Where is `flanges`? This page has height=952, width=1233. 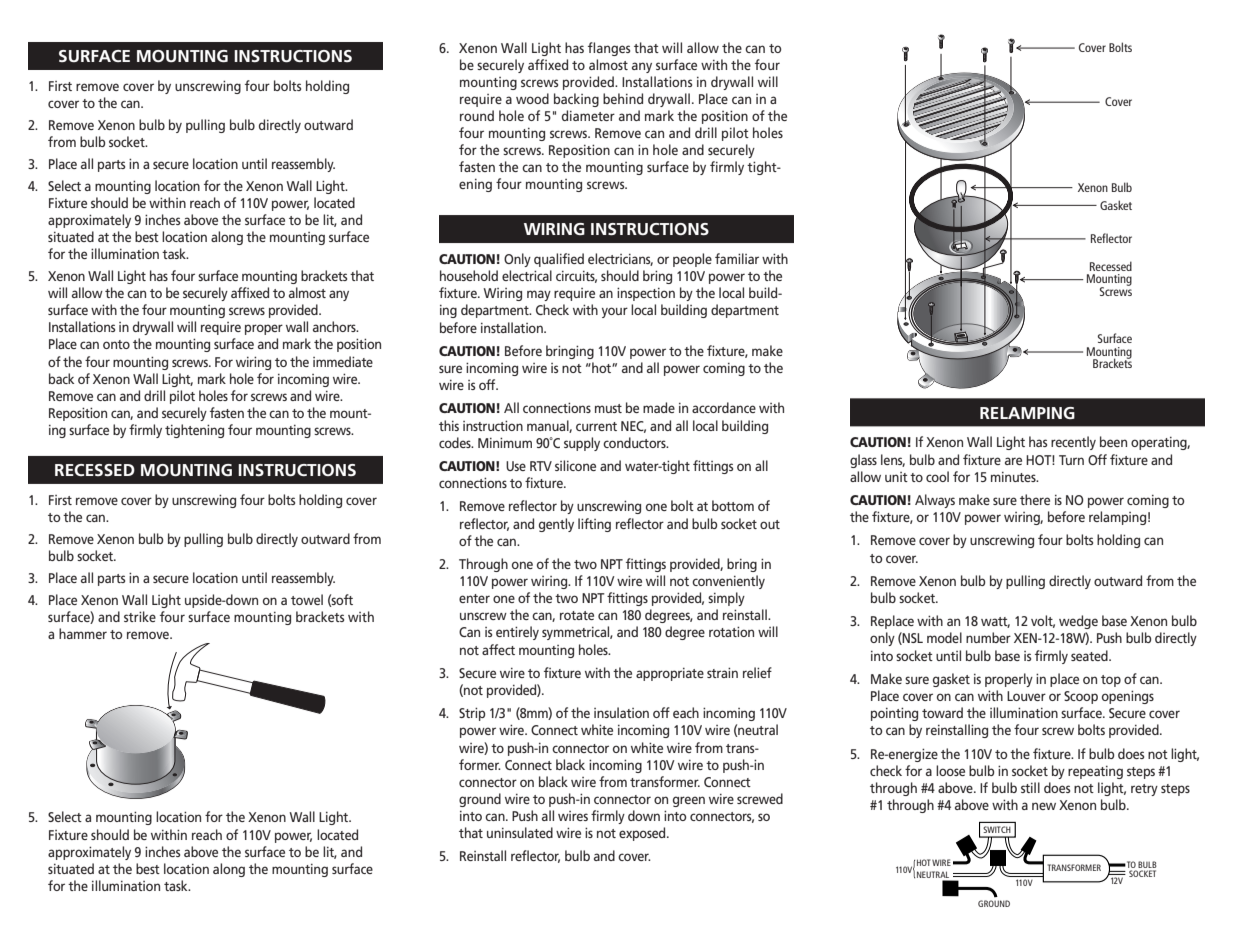 flanges is located at coordinates (609, 49).
